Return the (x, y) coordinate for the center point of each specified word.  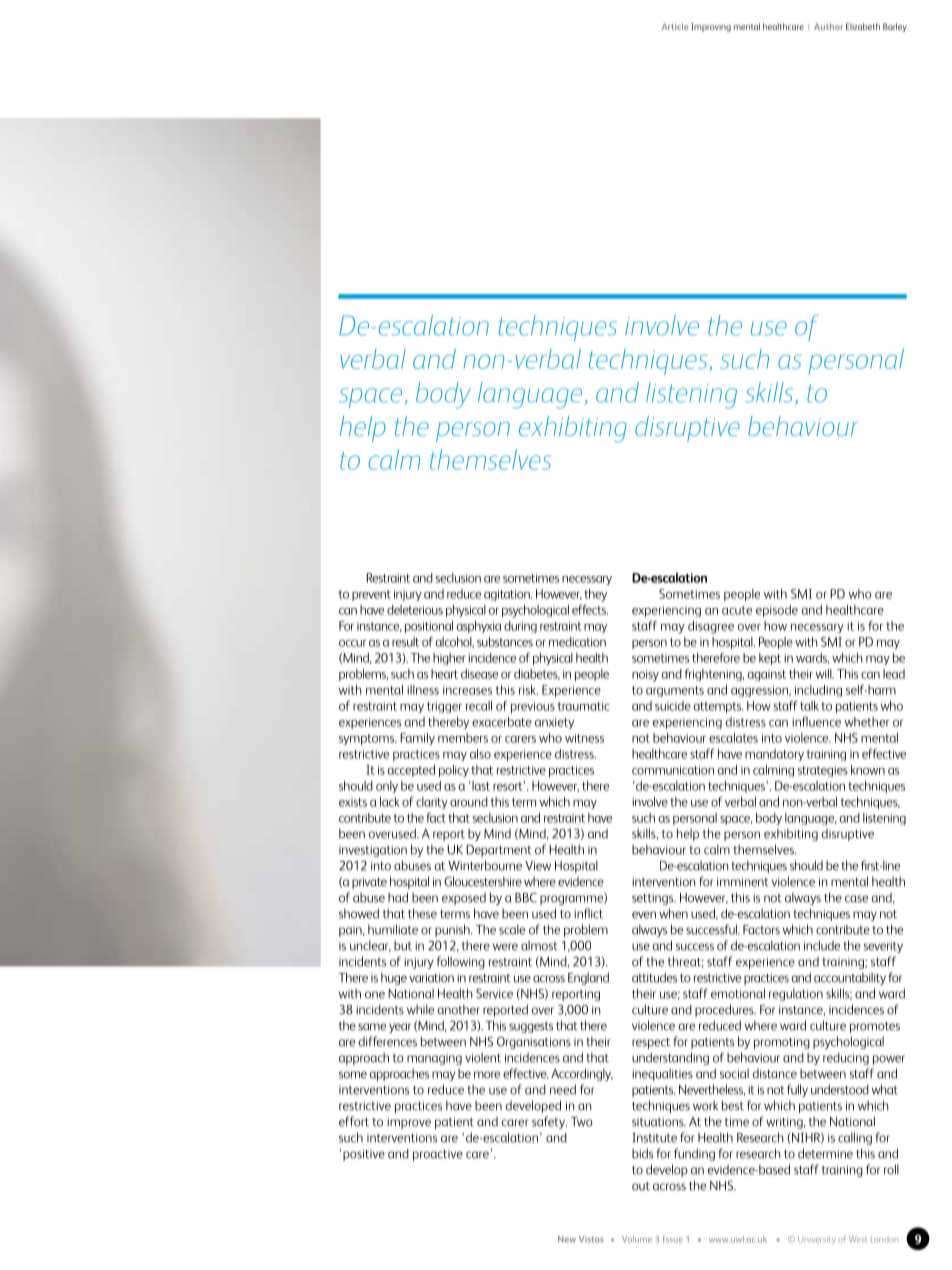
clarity (432, 803)
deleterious (415, 610)
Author (828, 26)
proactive (438, 1155)
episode (777, 611)
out (641, 1186)
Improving (711, 27)
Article (675, 26)
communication (673, 770)
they (595, 595)
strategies (822, 771)
